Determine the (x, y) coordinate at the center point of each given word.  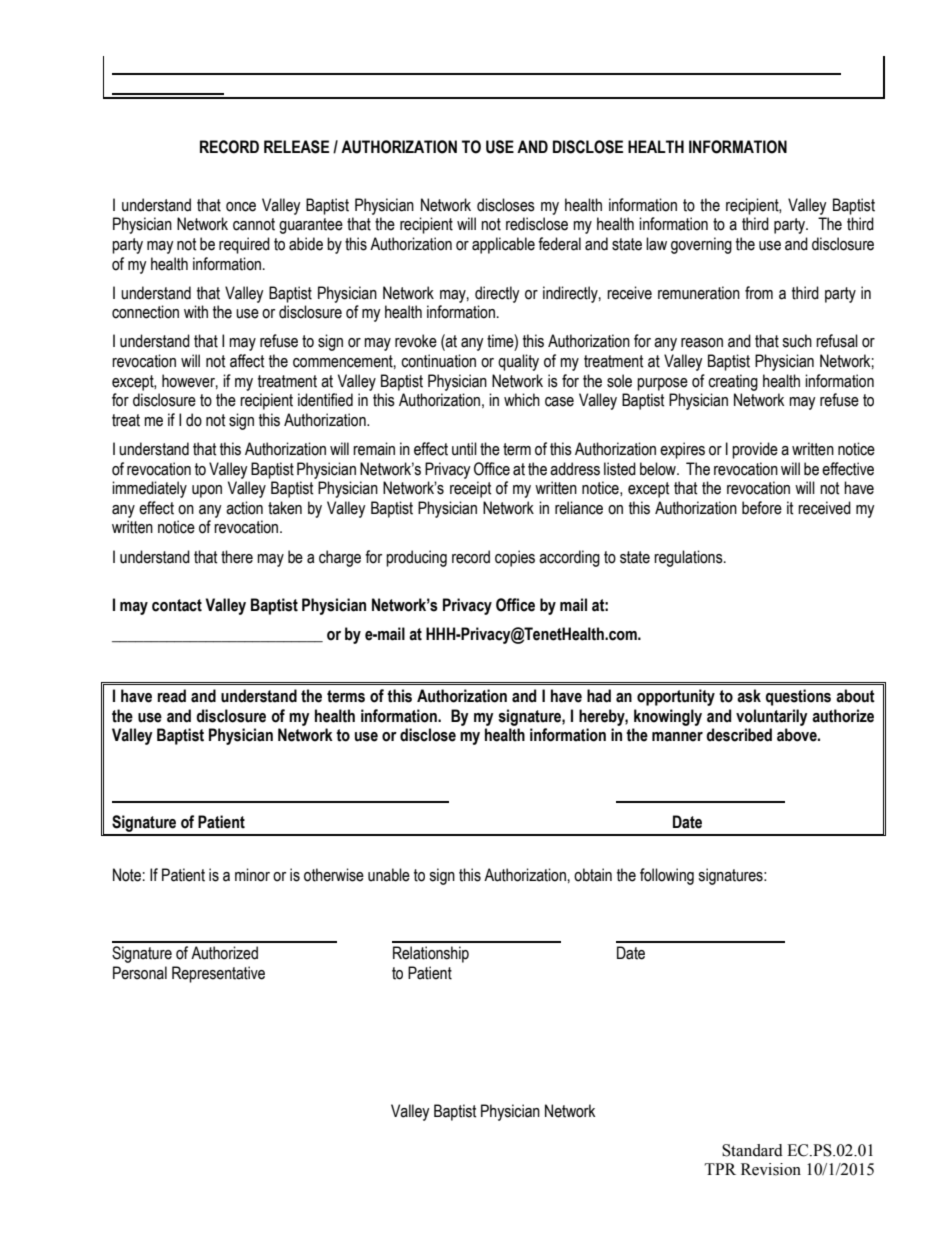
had (599, 696)
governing (701, 245)
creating (733, 382)
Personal (140, 973)
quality (518, 362)
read (172, 696)
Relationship (431, 954)
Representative (218, 974)
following (667, 876)
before (762, 508)
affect (247, 361)
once (241, 207)
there (237, 557)
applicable (503, 245)
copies (515, 558)
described (739, 735)
